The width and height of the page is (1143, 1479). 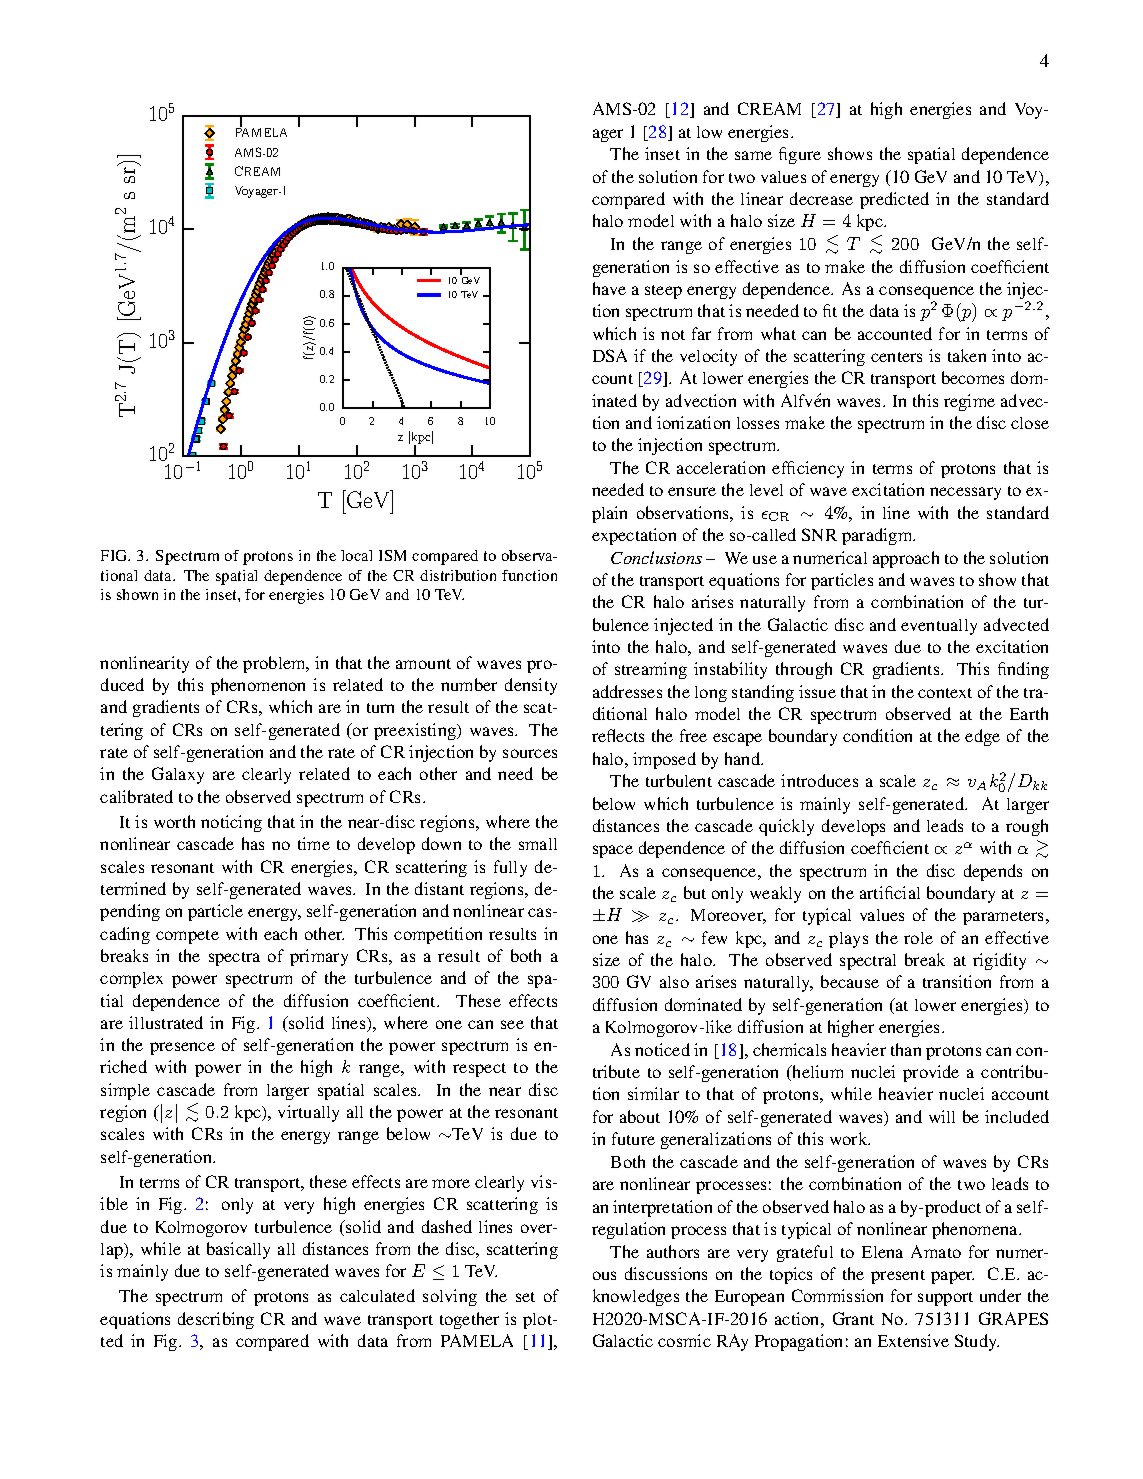 I want to click on necessary, so click(x=965, y=493).
